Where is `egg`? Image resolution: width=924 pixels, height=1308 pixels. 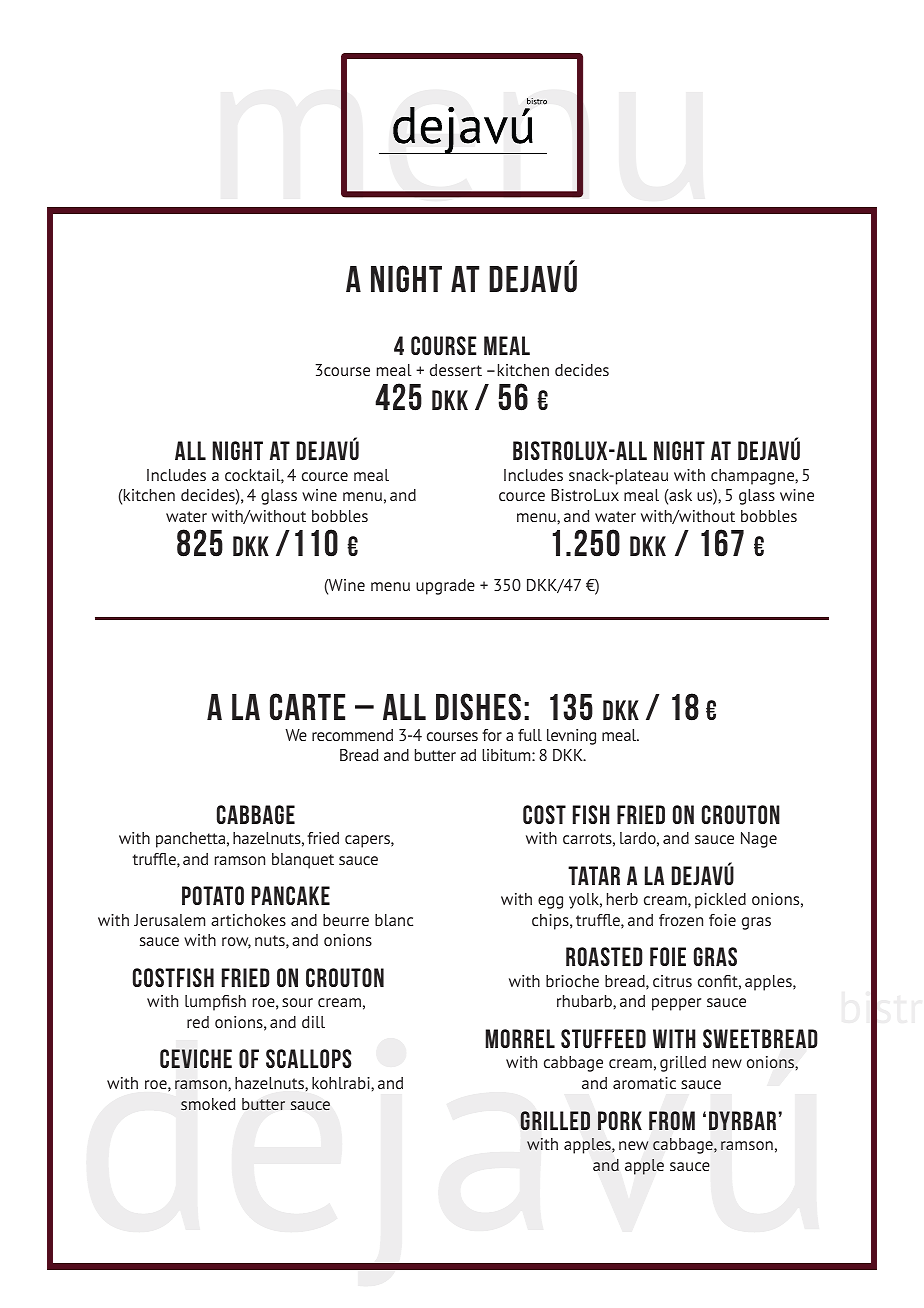
egg is located at coordinates (550, 902).
